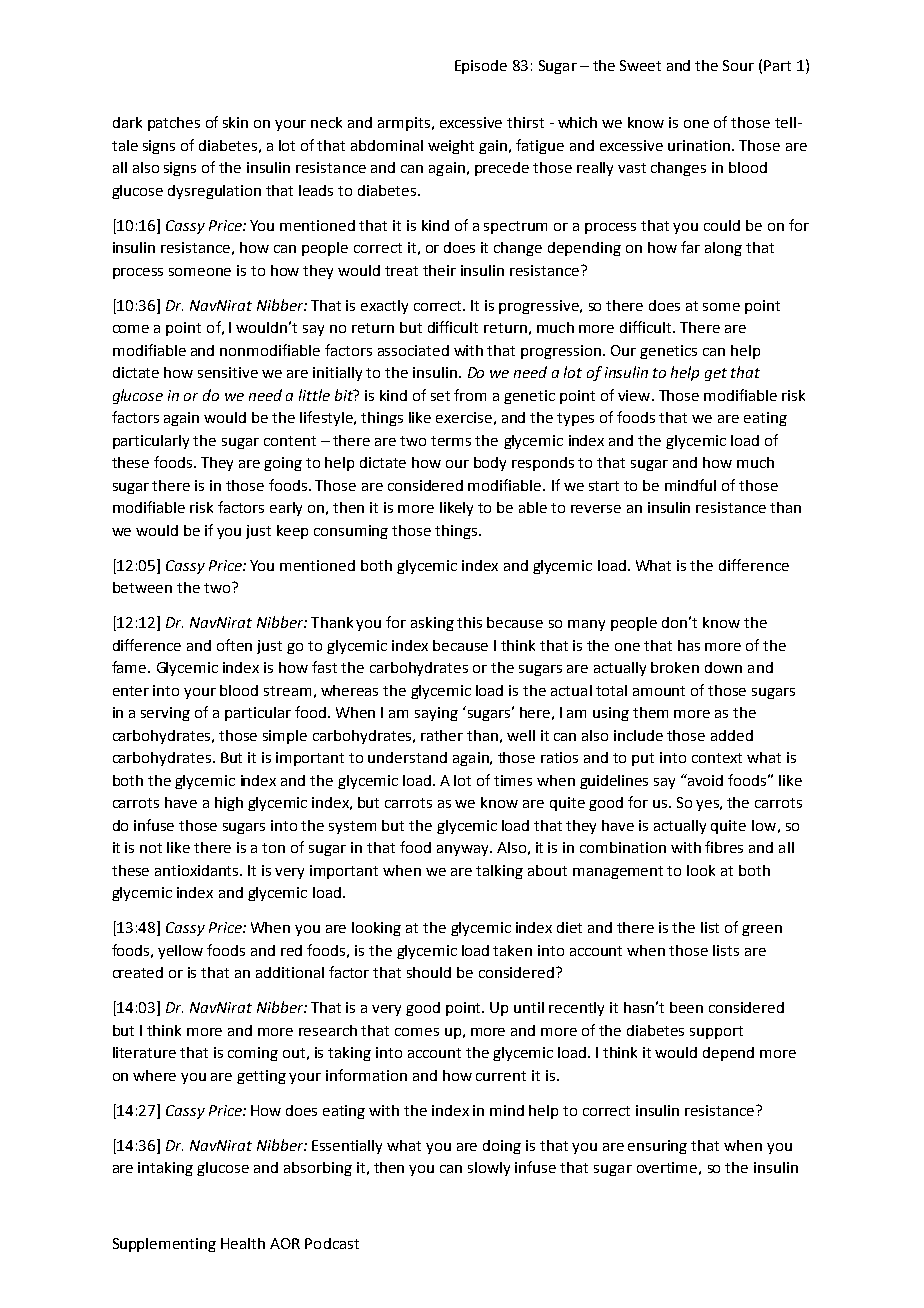  Describe the element at coordinates (243, 1243) in the document. I see `Health` at that location.
